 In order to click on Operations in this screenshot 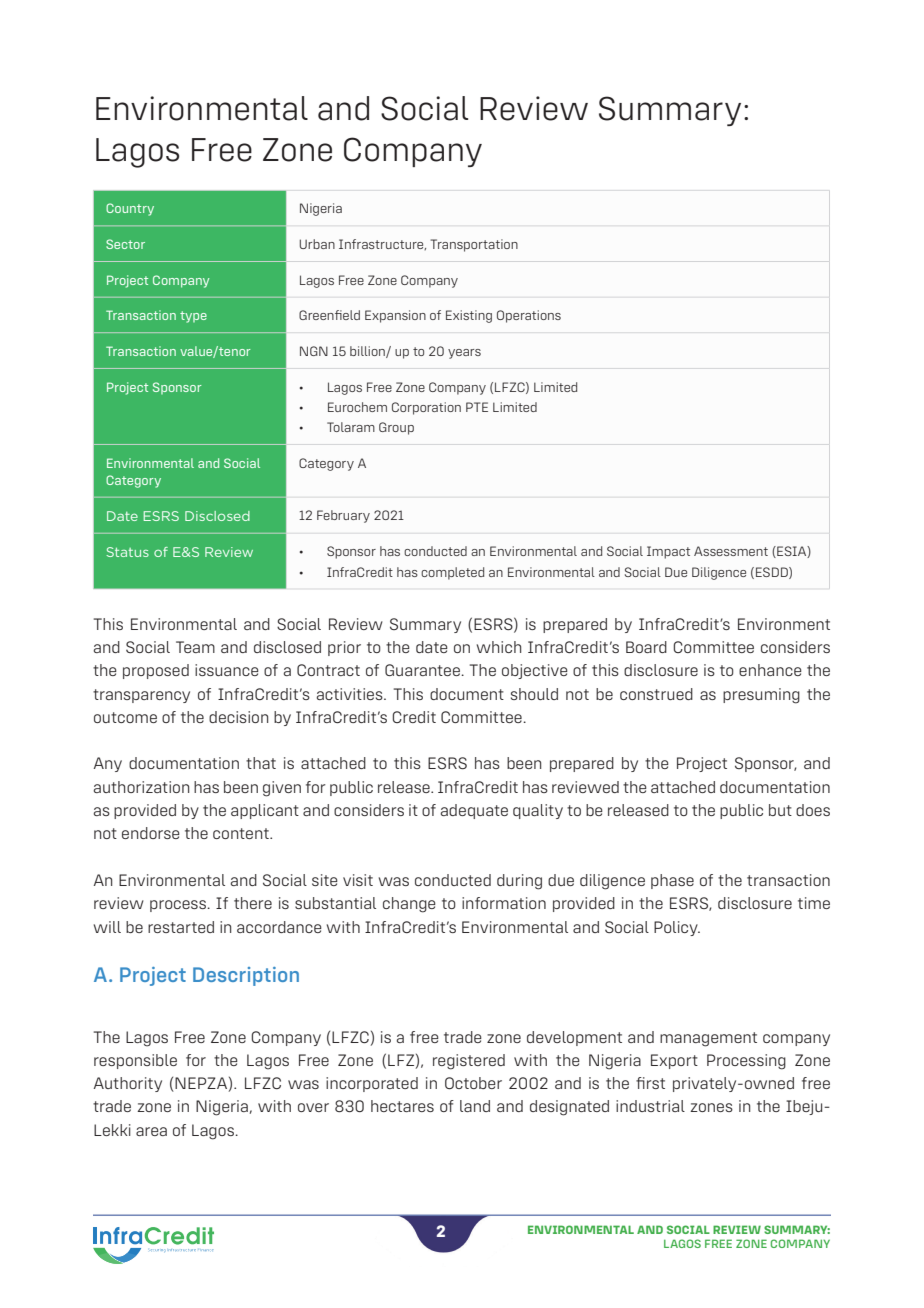, I will do `click(529, 316)`.
